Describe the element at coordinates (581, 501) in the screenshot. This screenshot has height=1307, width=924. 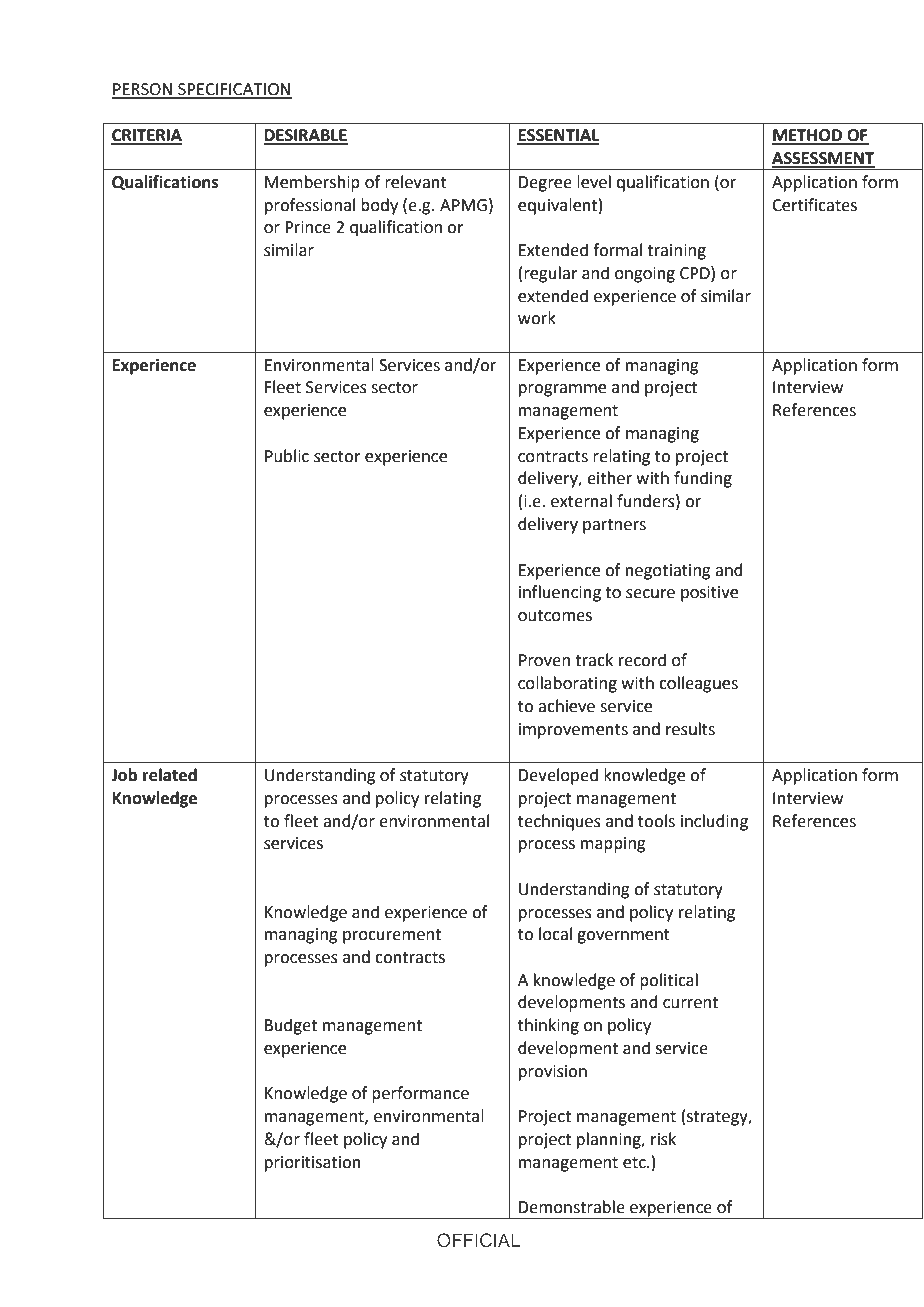
I see `external` at that location.
